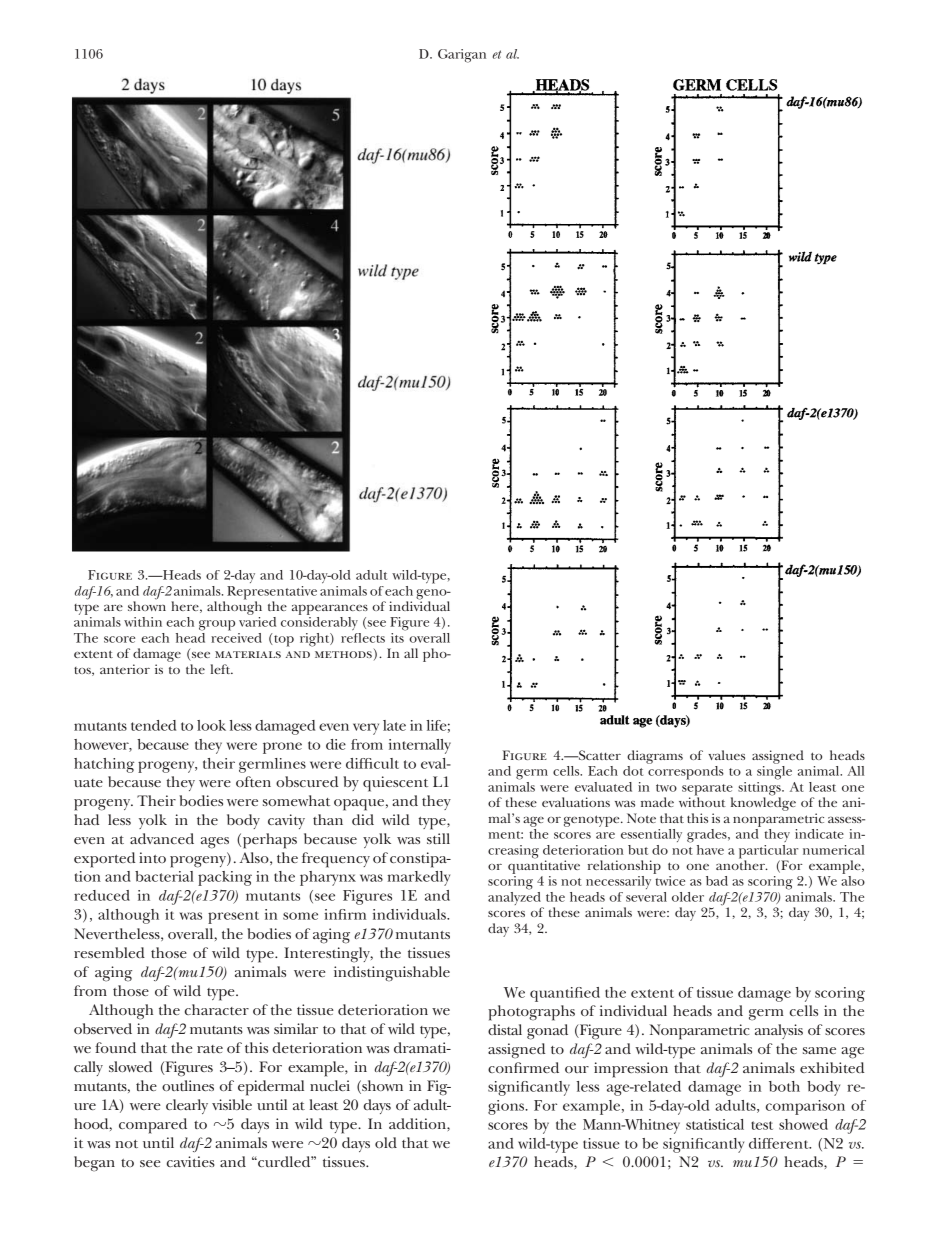 The image size is (952, 1237). I want to click on its, so click(398, 636).
